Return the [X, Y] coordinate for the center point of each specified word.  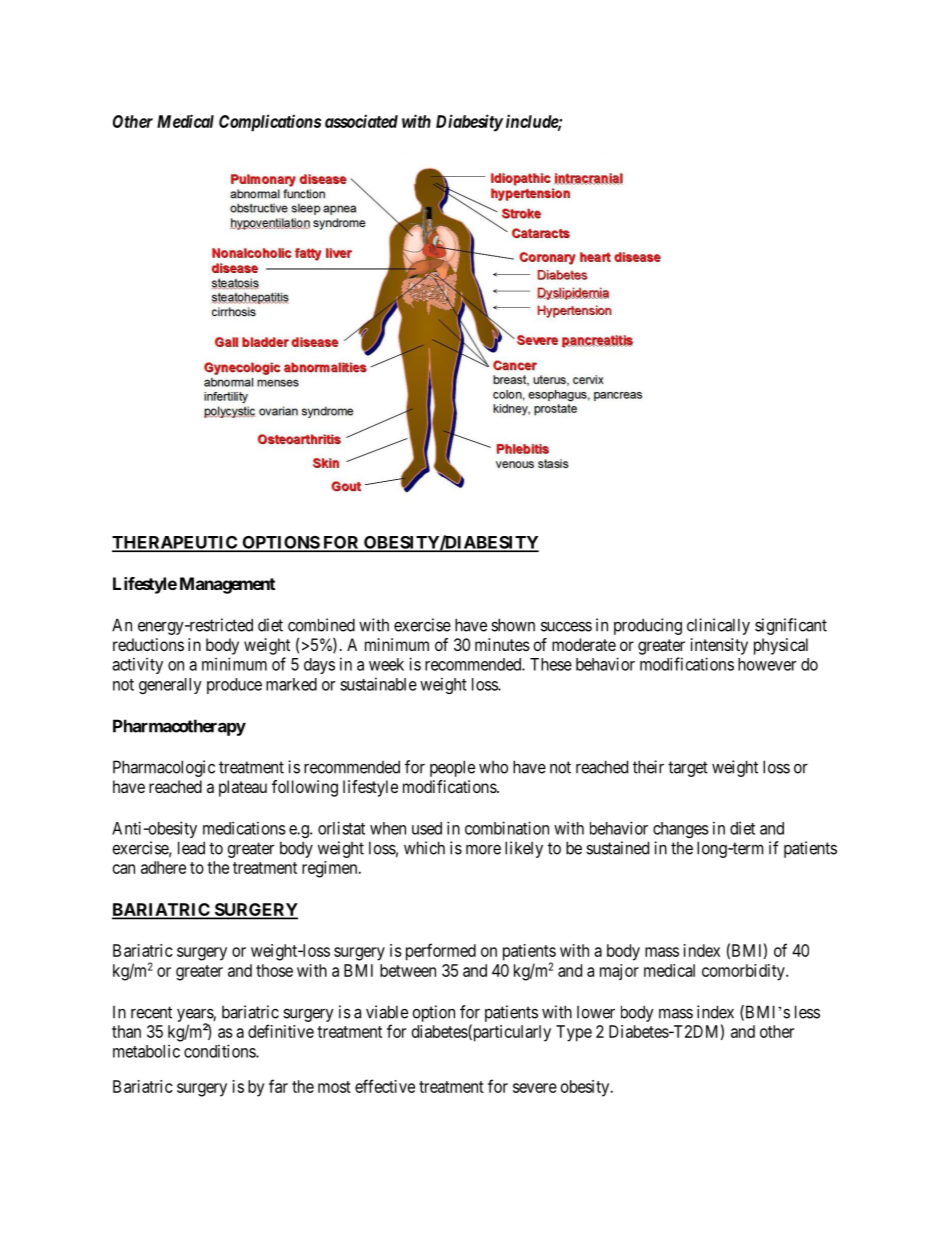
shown [513, 625]
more [483, 849]
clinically [718, 626]
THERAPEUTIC [176, 543]
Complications [270, 123]
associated [361, 121]
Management [227, 585]
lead [191, 848]
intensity [719, 646]
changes [681, 830]
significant [791, 626]
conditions [220, 1051]
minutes [502, 644]
